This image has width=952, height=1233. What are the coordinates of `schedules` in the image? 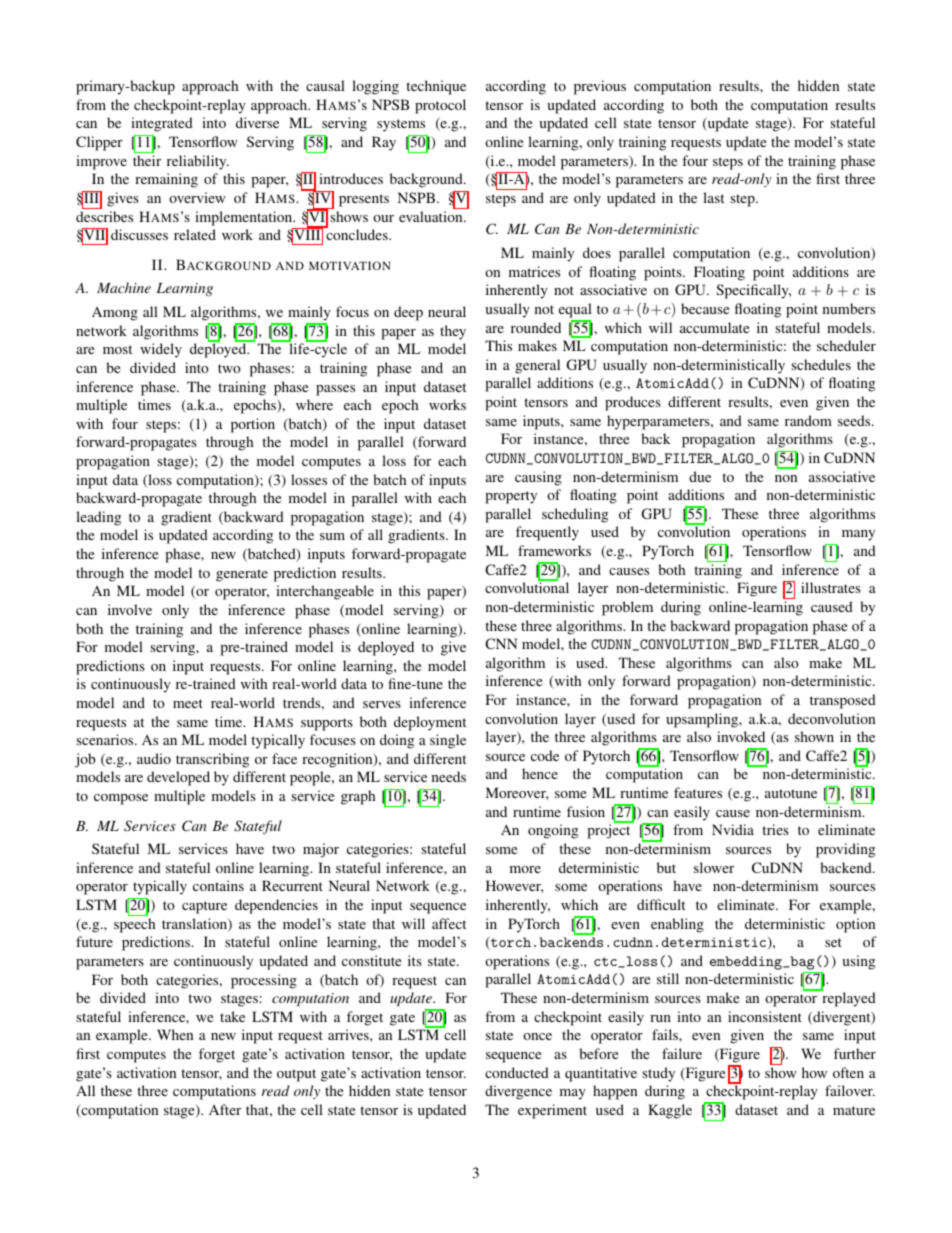 It's located at (821, 364).
